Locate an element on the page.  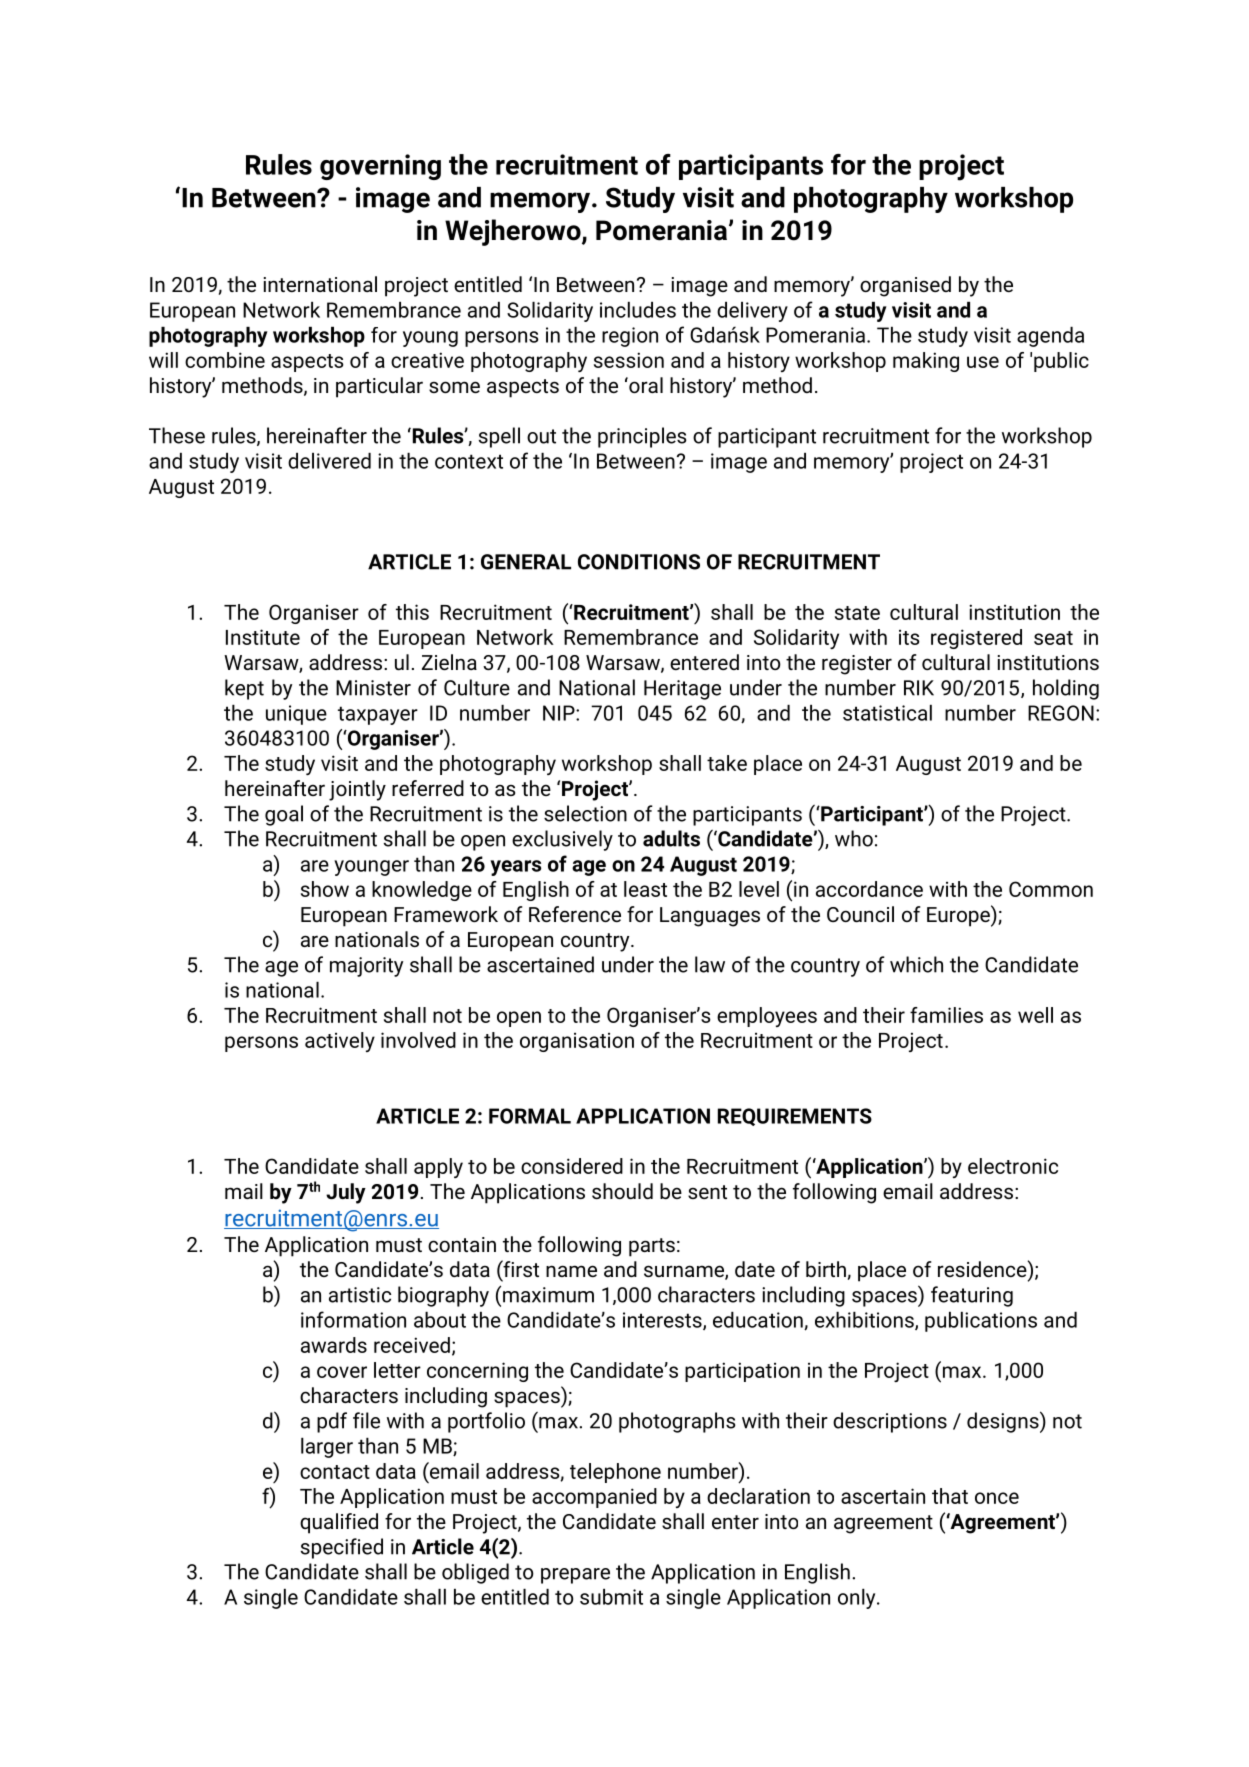
specified is located at coordinates (342, 1548).
